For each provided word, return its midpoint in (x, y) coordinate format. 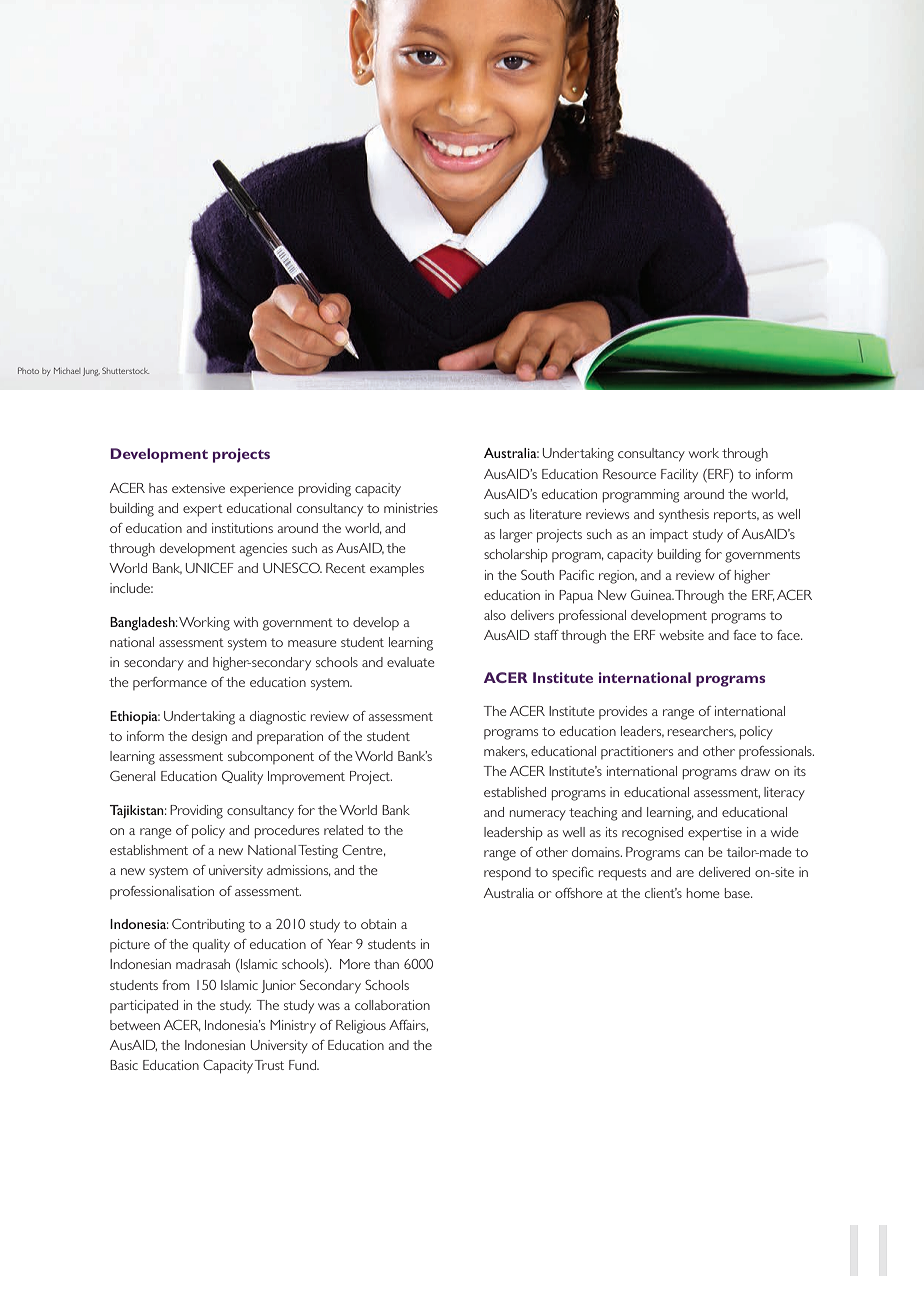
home (703, 893)
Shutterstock (125, 370)
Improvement (306, 777)
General (132, 776)
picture (130, 945)
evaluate (411, 662)
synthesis (684, 515)
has (158, 488)
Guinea (652, 595)
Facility (679, 475)
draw (755, 771)
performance (170, 683)
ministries (411, 508)
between (135, 1025)
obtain (378, 924)
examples (397, 570)
